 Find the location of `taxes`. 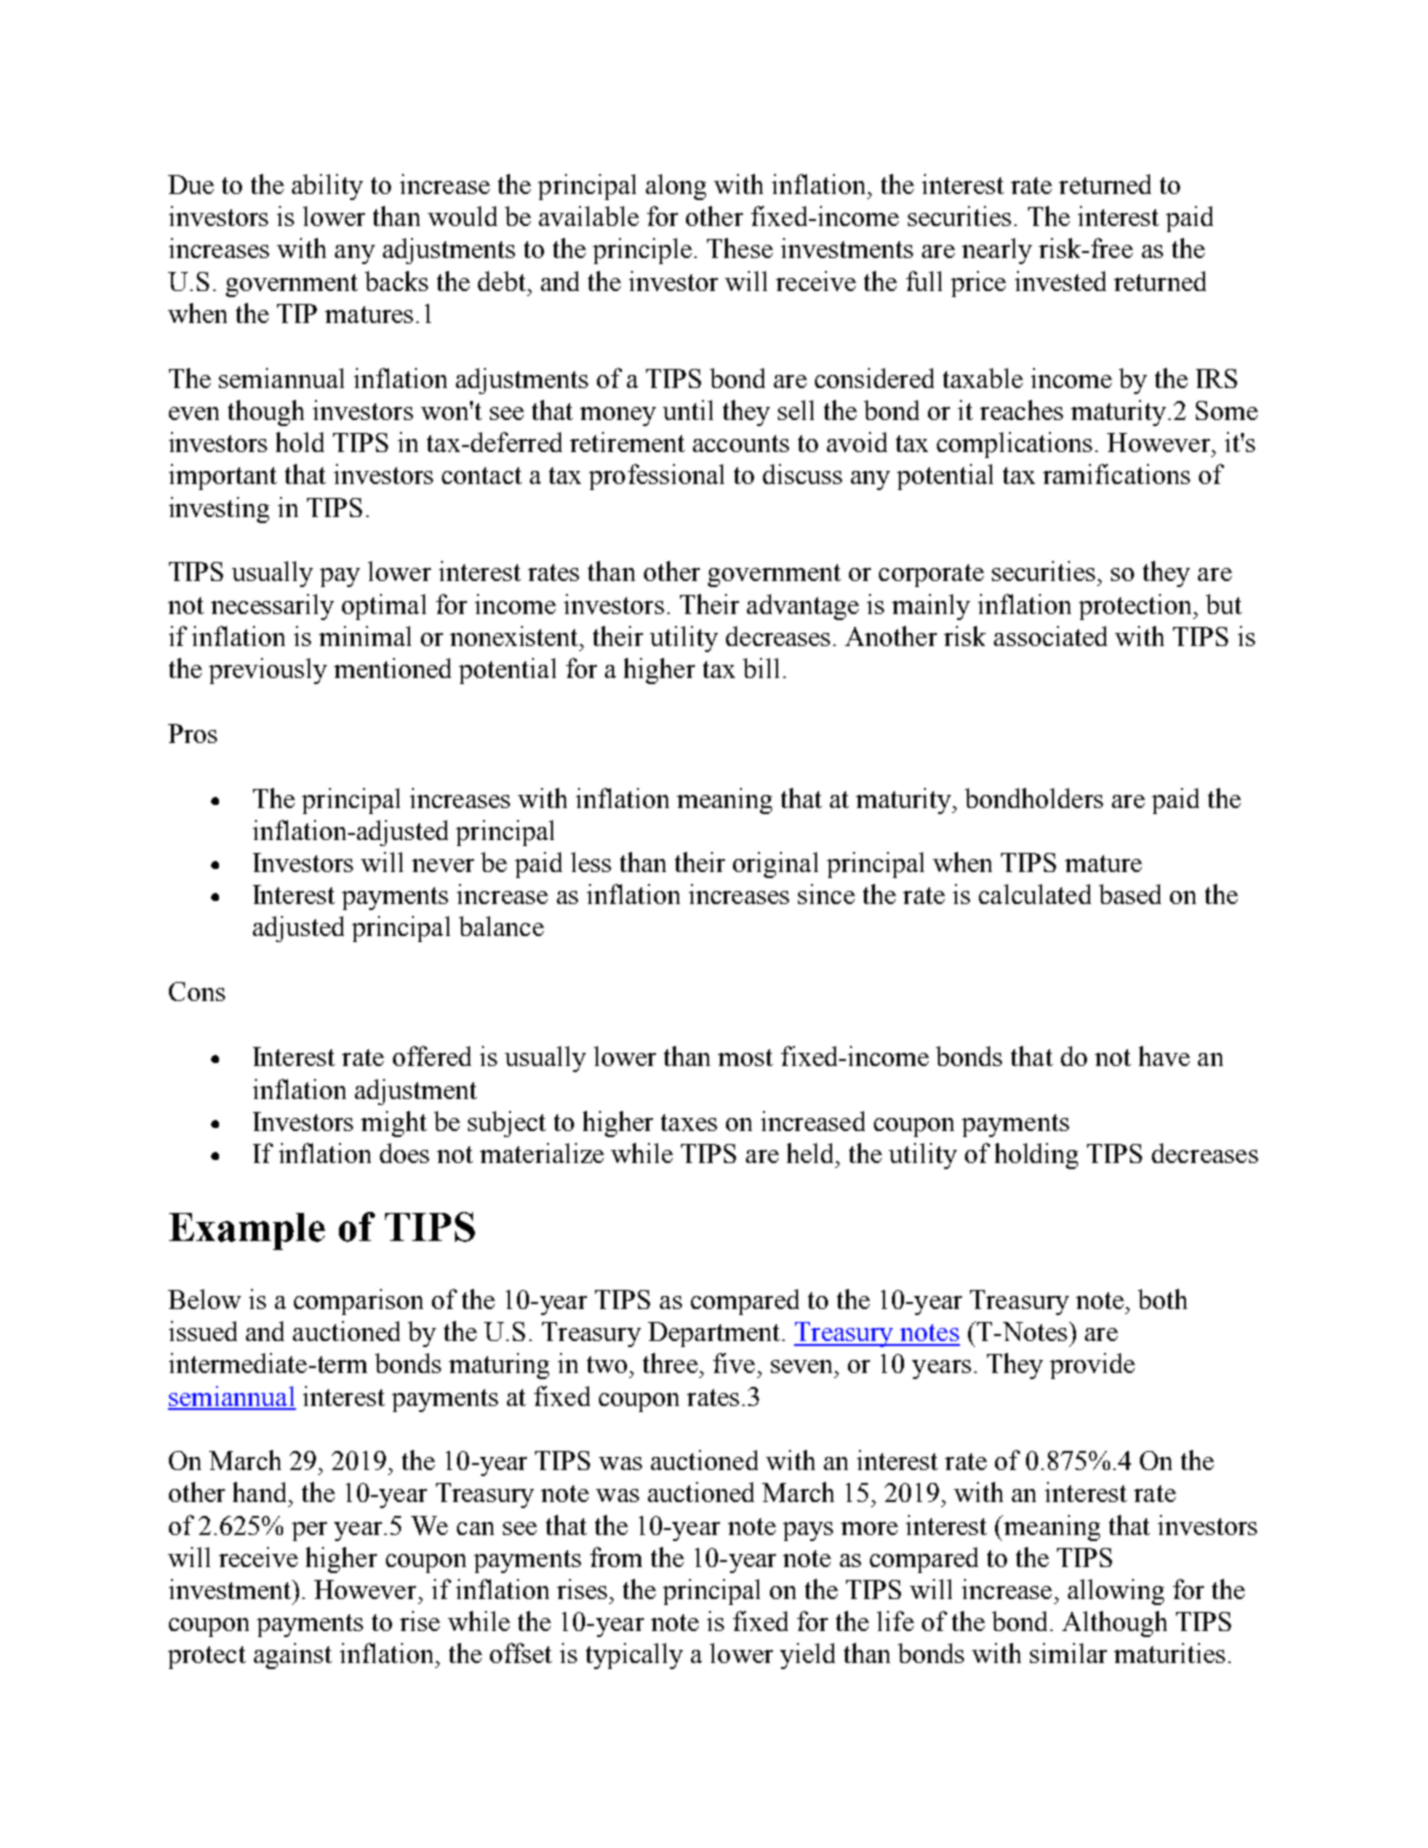

taxes is located at coordinates (689, 1122).
